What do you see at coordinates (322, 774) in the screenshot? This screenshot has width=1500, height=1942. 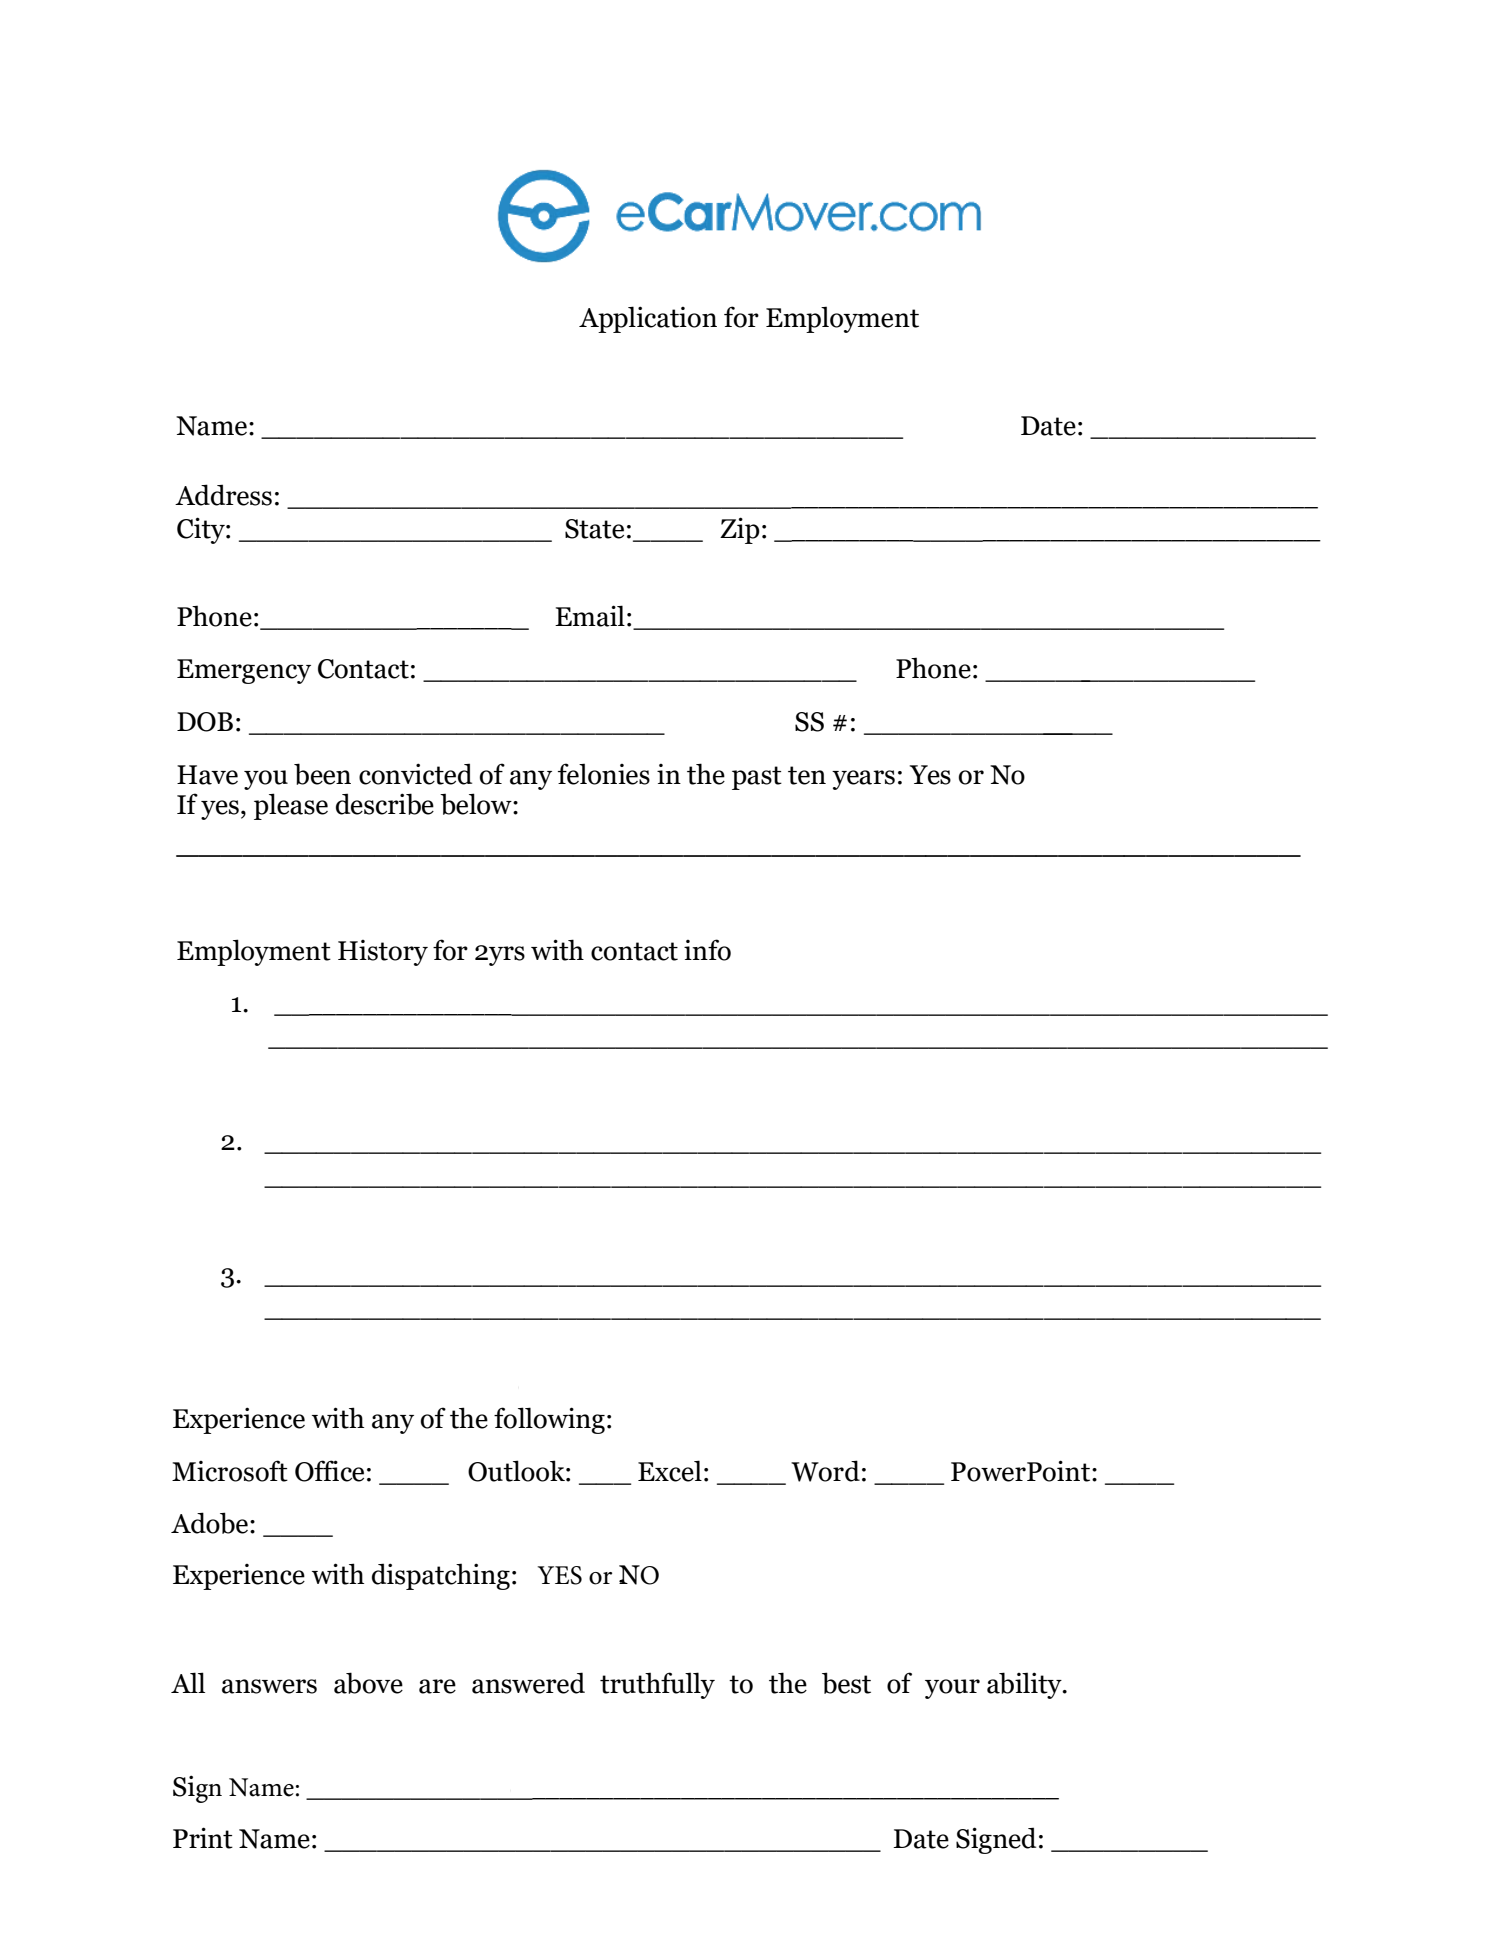 I see `been` at bounding box center [322, 774].
